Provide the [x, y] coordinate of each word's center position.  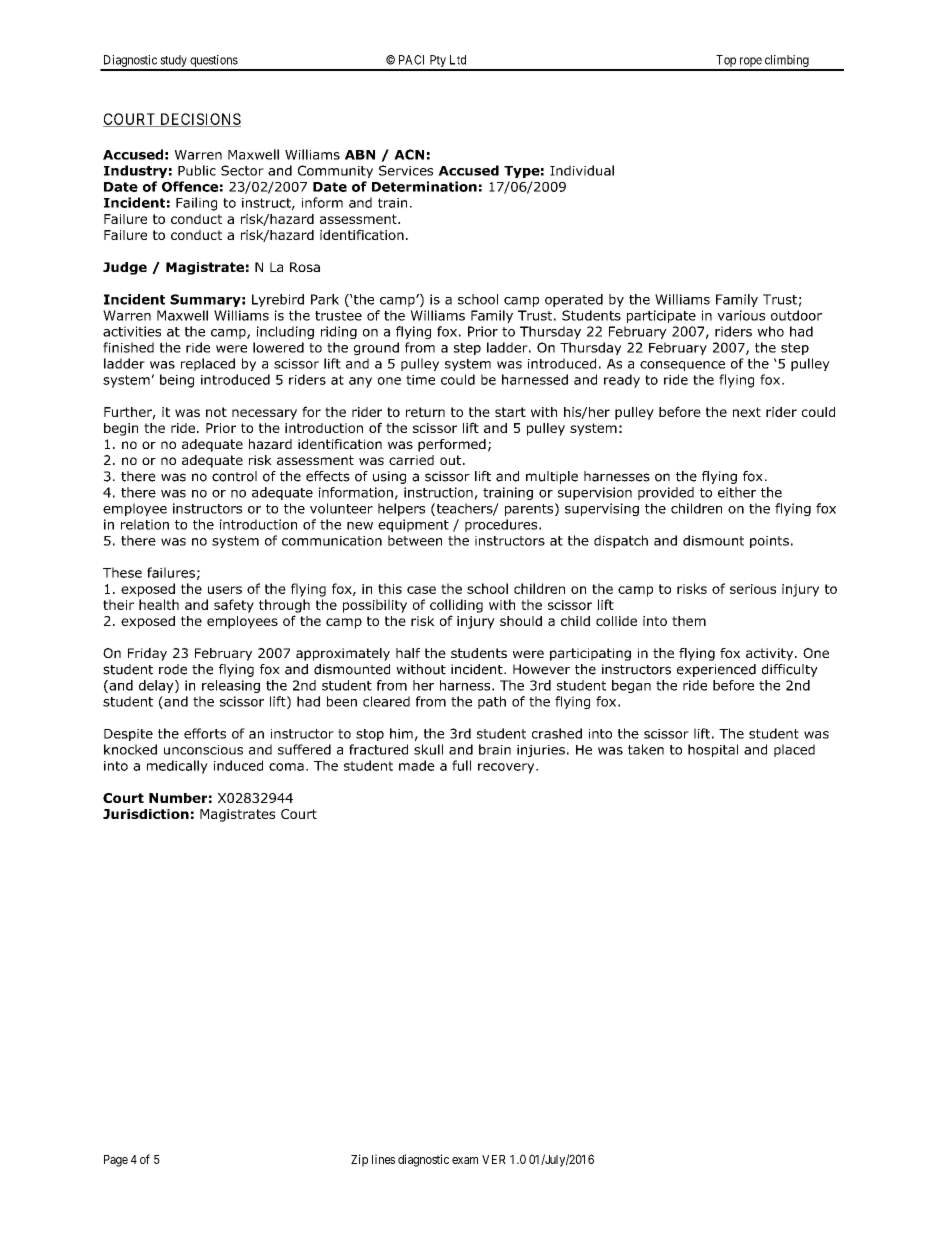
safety [234, 606]
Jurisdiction [146, 814]
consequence [682, 366]
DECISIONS [199, 120]
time [420, 380]
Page [116, 1161]
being [177, 381]
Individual [582, 170]
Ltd [458, 60]
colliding [456, 606]
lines [383, 1159]
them [689, 621]
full [461, 765]
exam [465, 1160]
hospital [713, 750]
